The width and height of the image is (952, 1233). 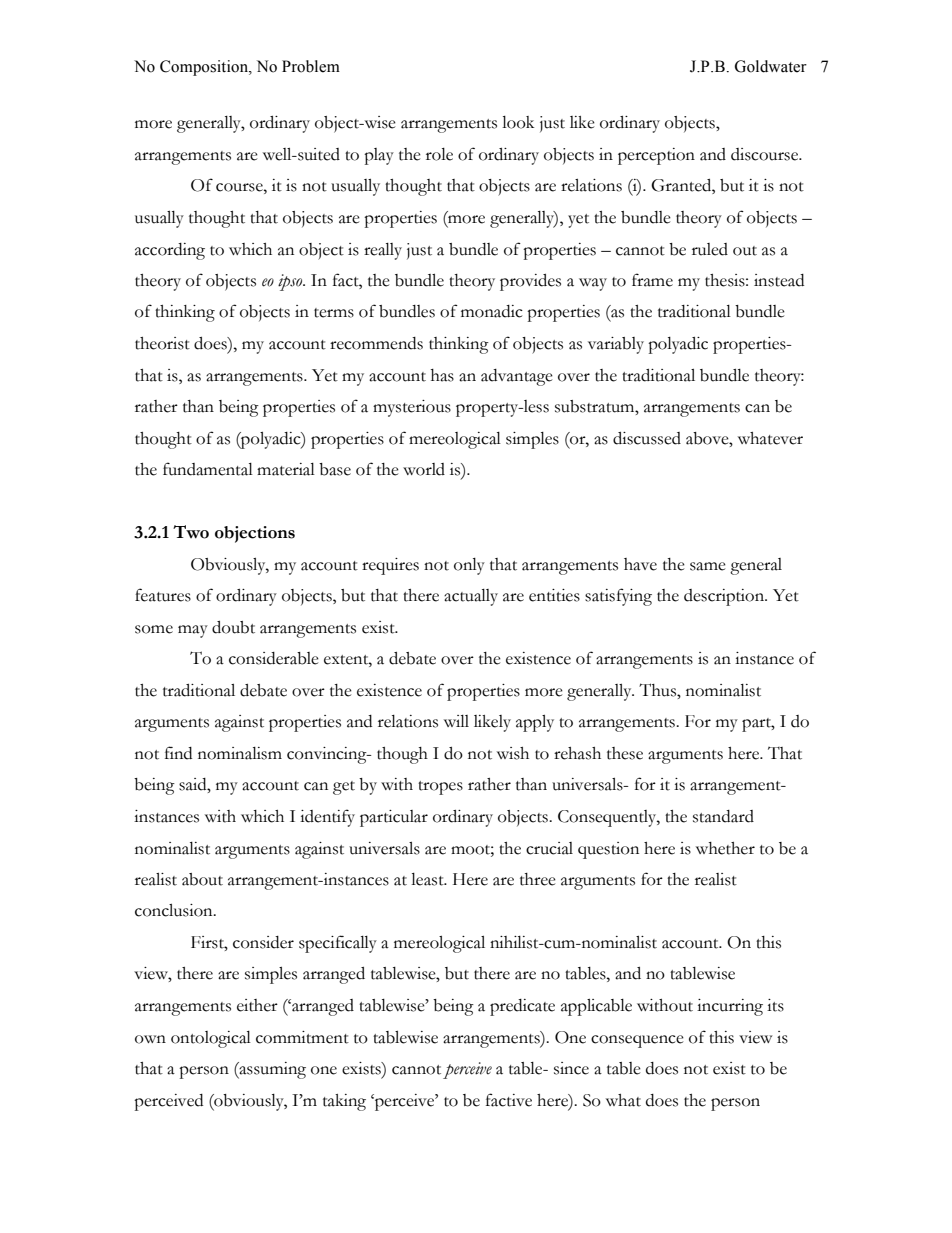 What do you see at coordinates (471, 597) in the image?
I see `actually` at bounding box center [471, 597].
